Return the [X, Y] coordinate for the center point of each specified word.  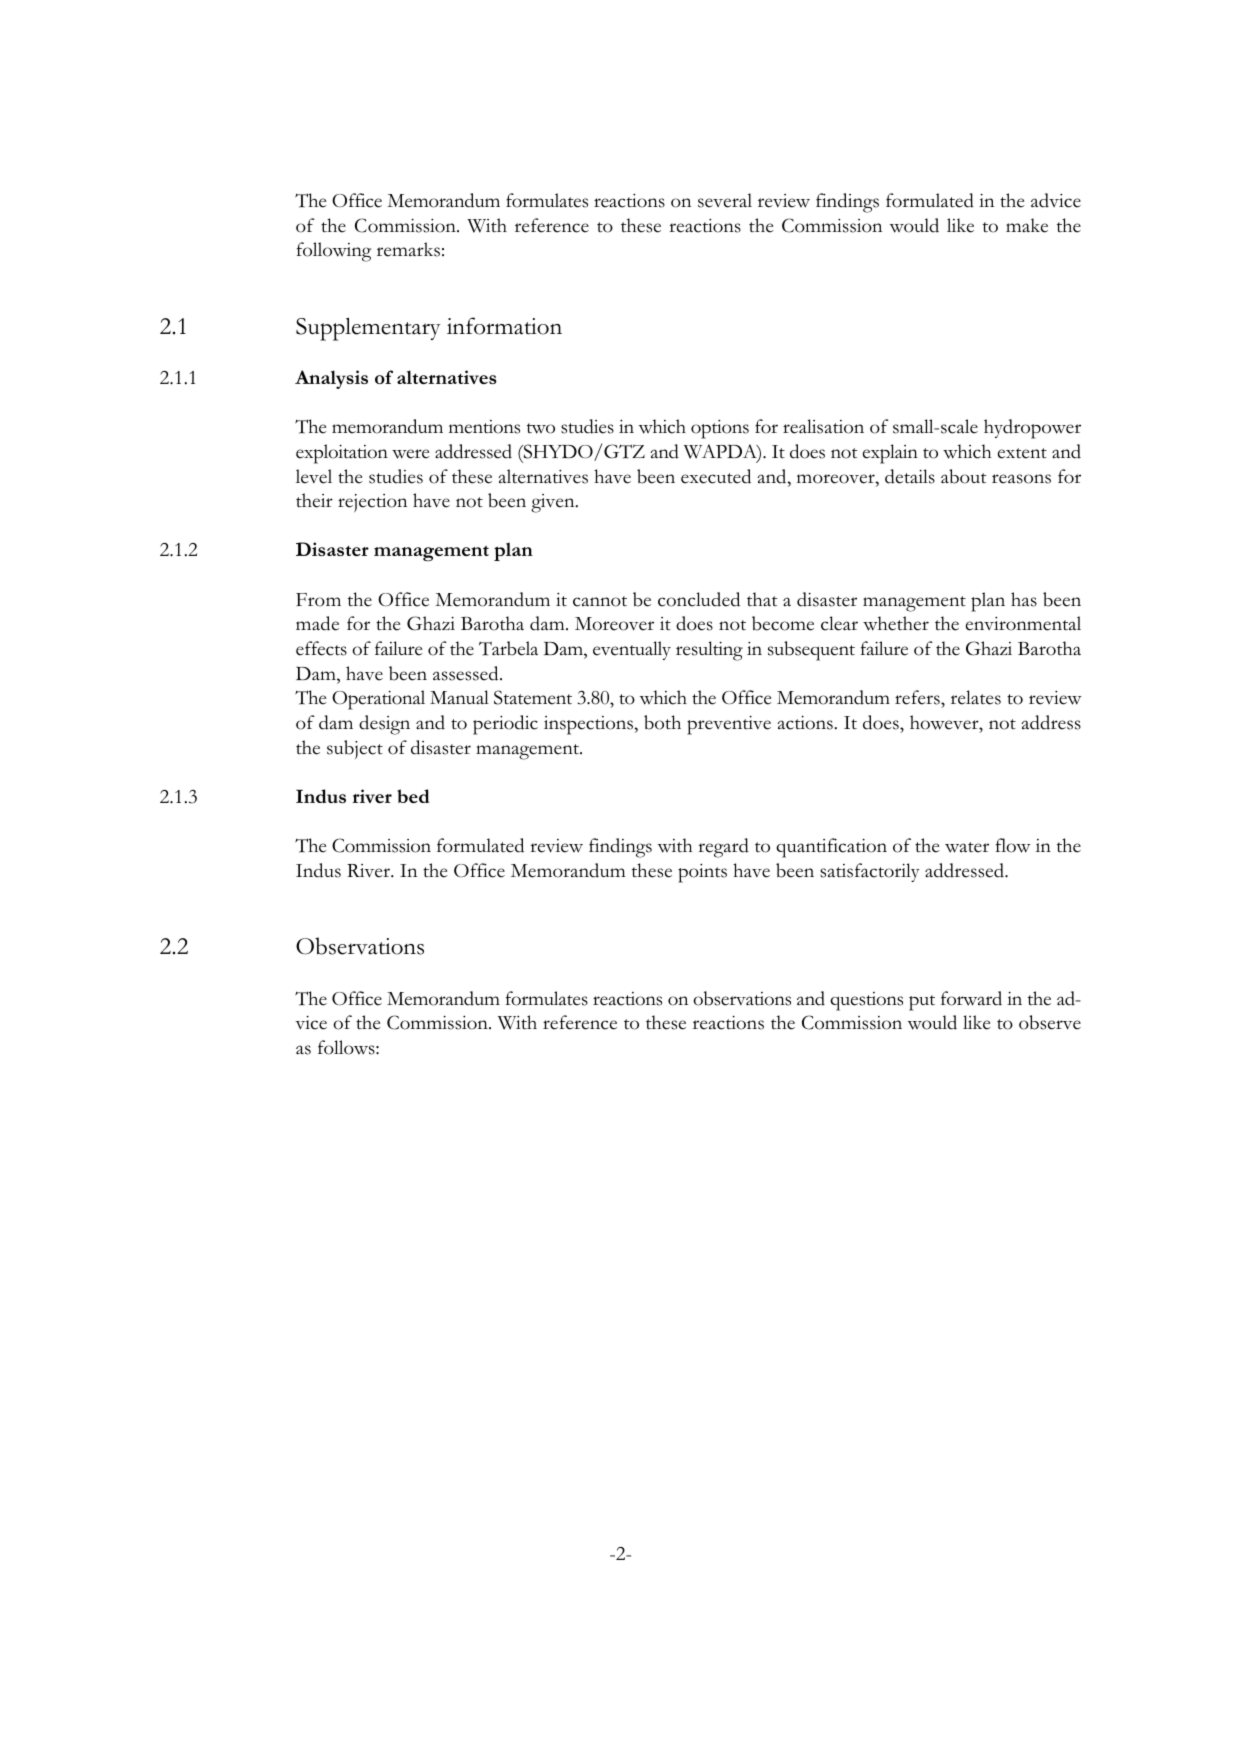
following [334, 252]
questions [866, 1001]
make [1027, 225]
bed [413, 796]
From [318, 600]
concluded [699, 599]
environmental [1023, 623]
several [725, 200]
